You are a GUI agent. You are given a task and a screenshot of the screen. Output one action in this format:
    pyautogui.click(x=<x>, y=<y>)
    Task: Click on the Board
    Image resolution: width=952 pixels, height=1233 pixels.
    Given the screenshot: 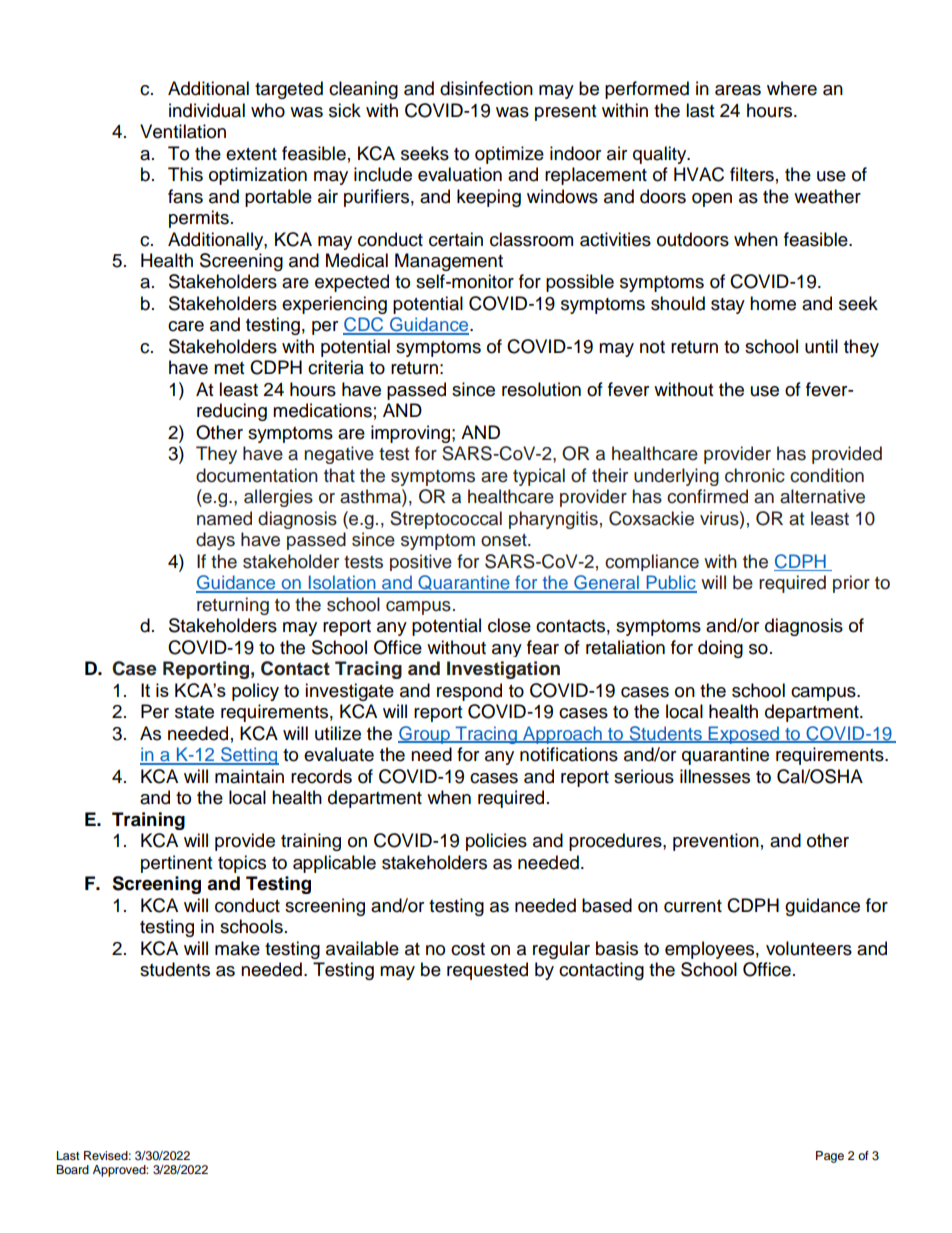 What is the action you would take?
    pyautogui.click(x=72, y=1169)
